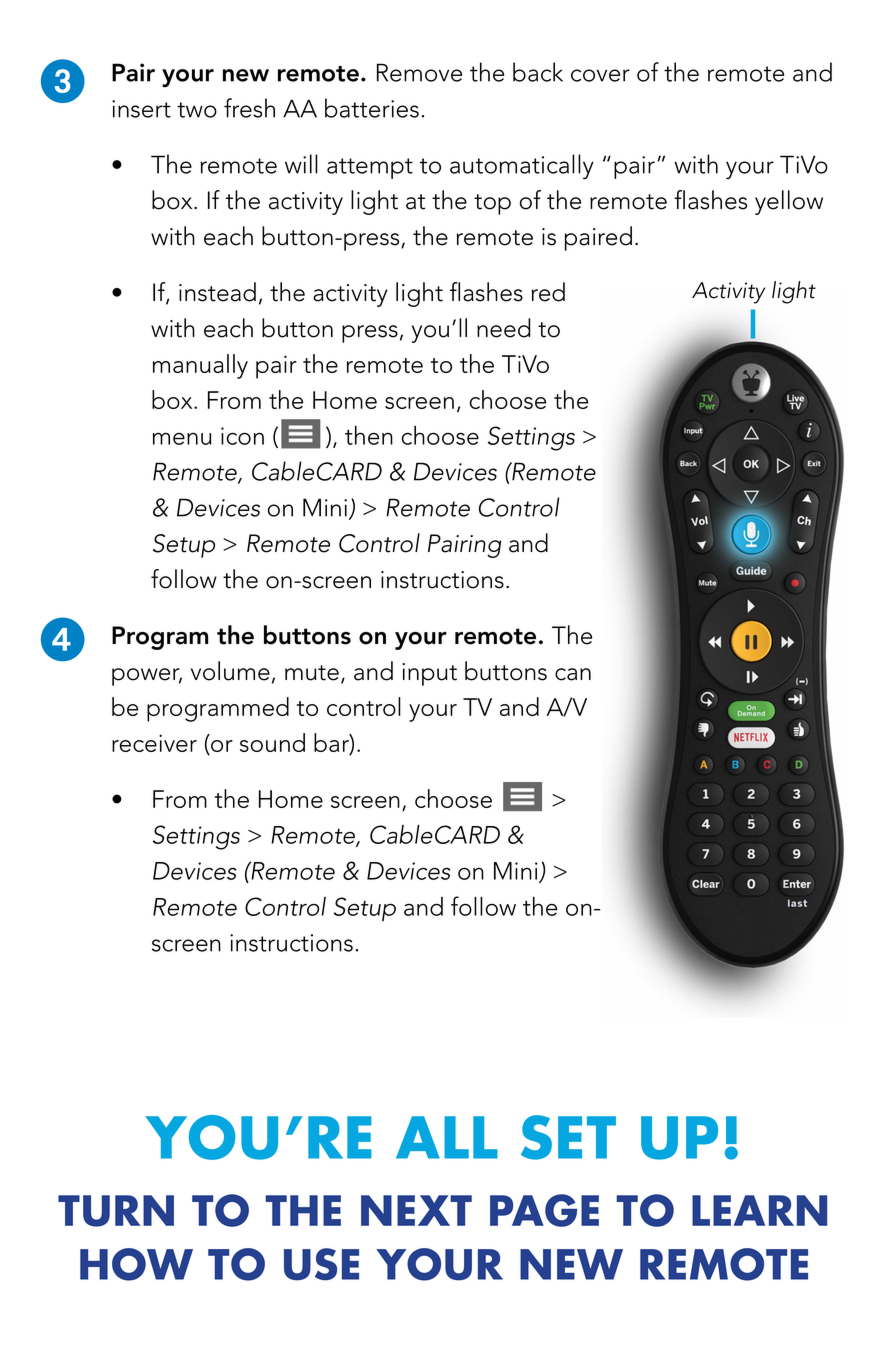  What do you see at coordinates (759, 1210) in the screenshot?
I see `LEARN` at bounding box center [759, 1210].
